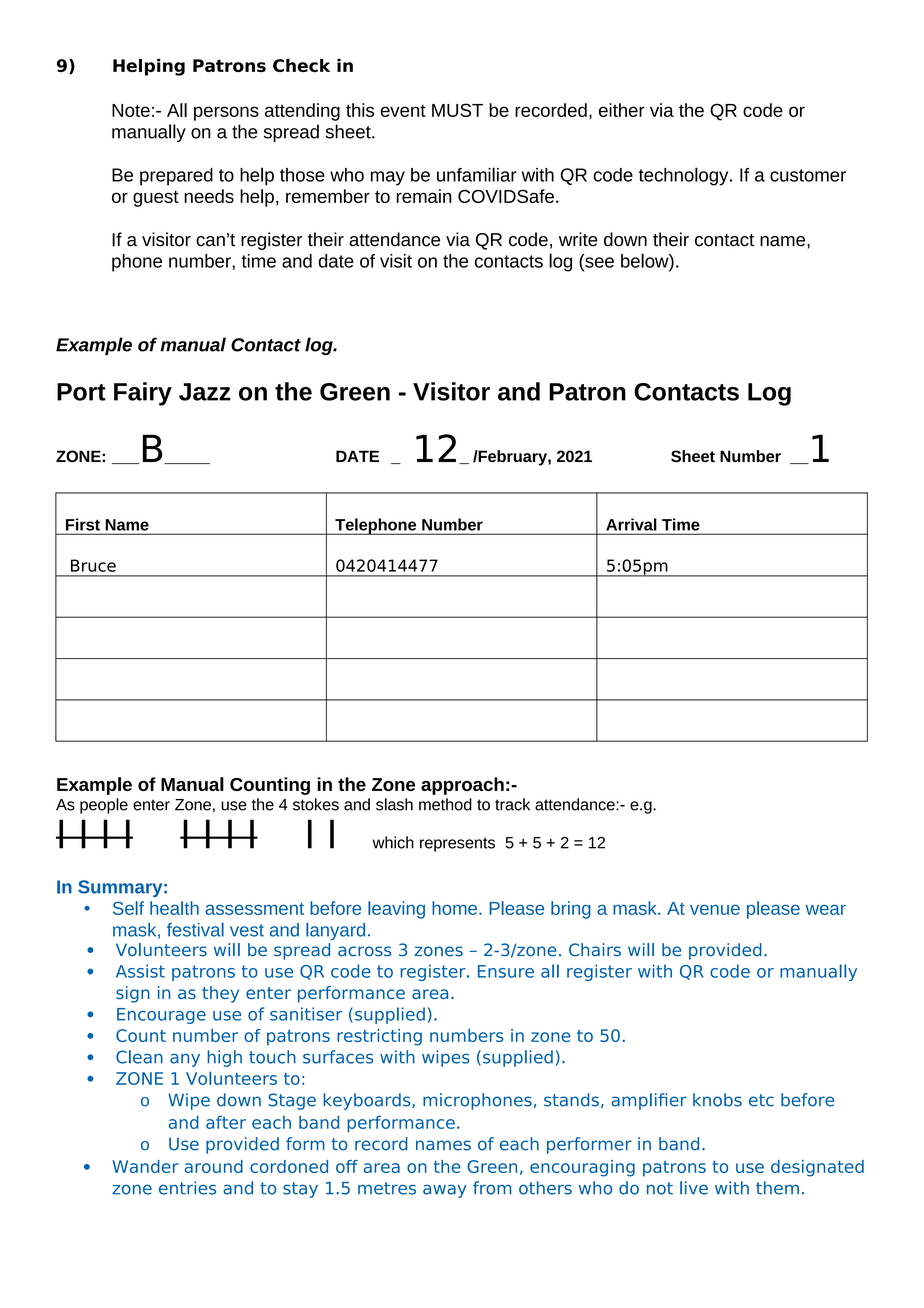  Describe the element at coordinates (143, 394) in the image. I see `Fairy` at that location.
